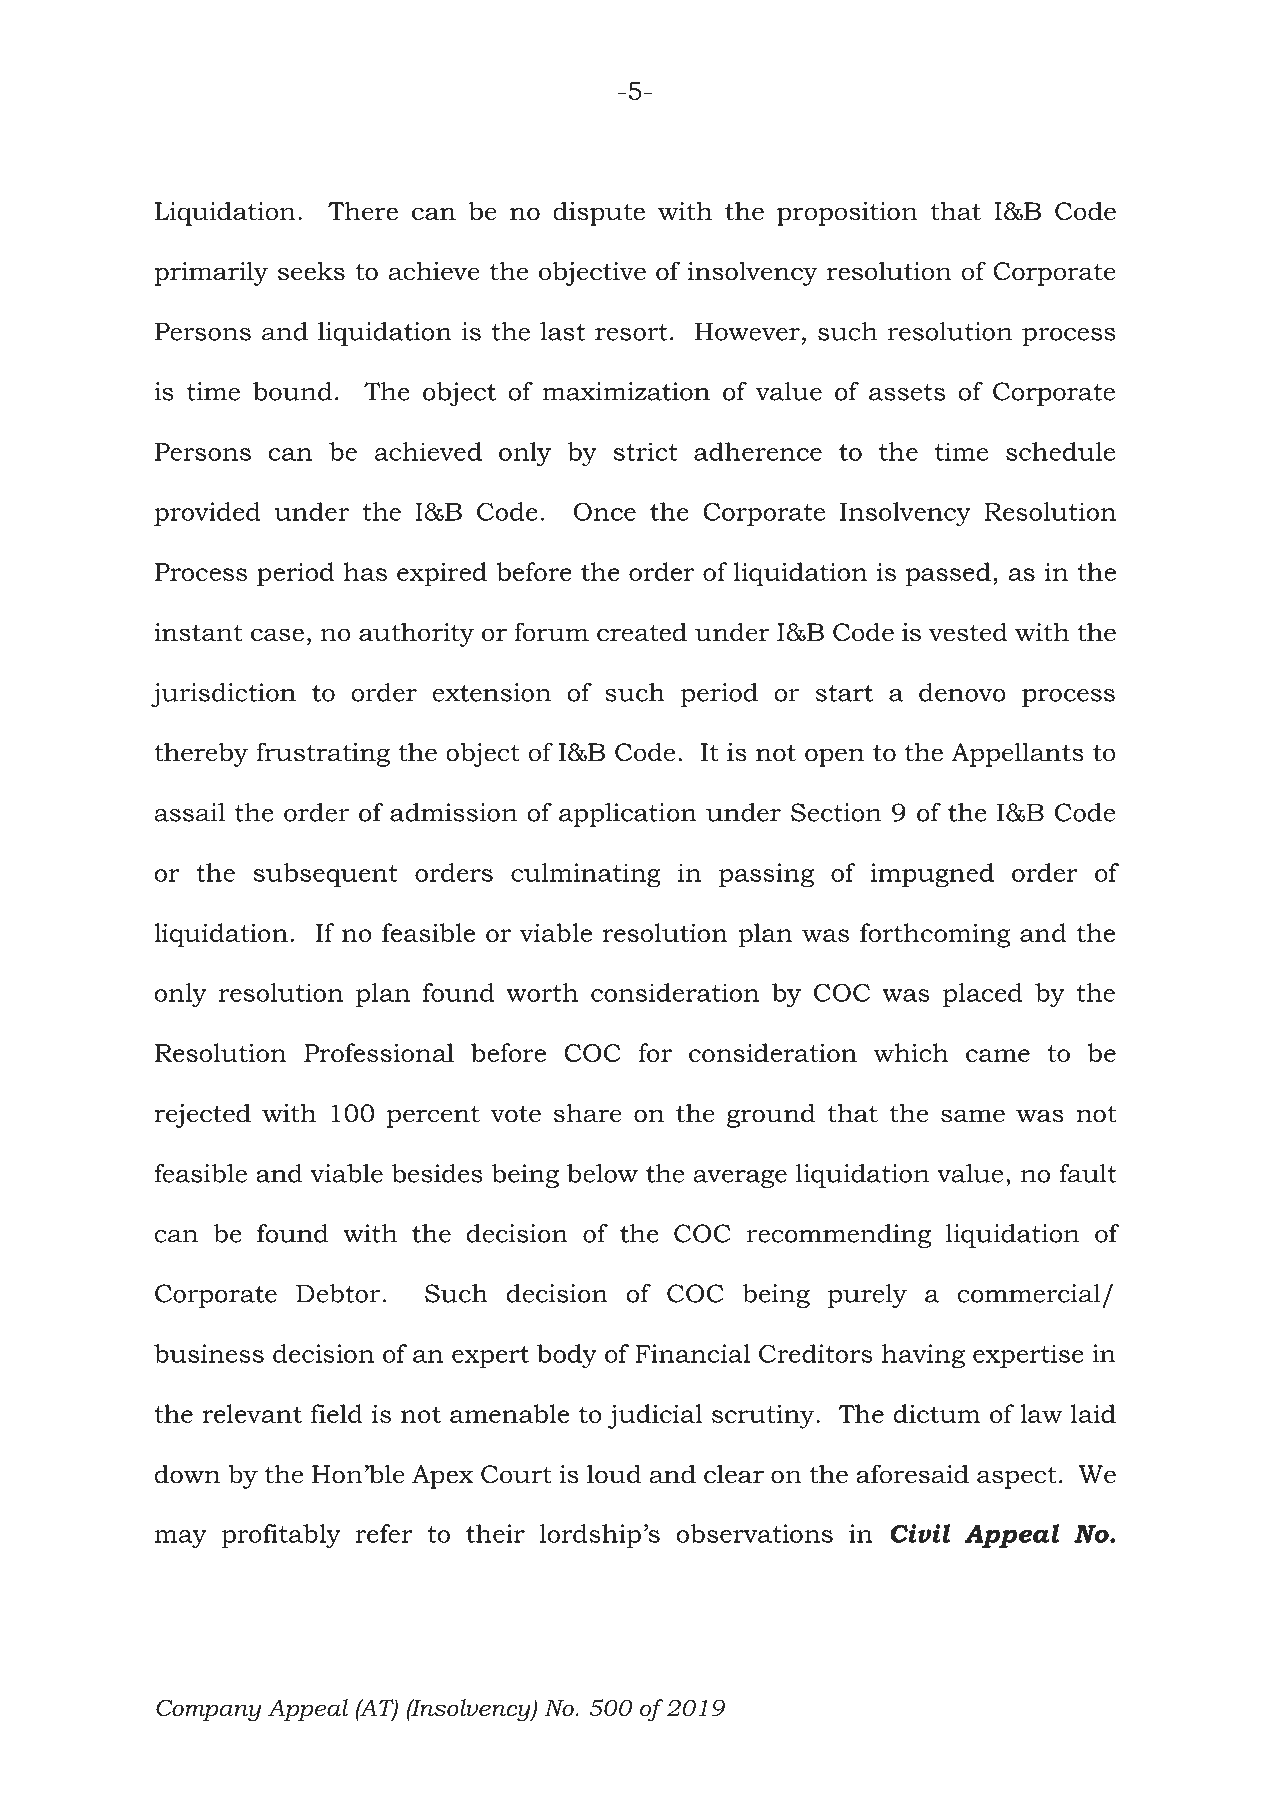 The width and height of the image is (1270, 1797). What do you see at coordinates (932, 875) in the image?
I see `impugned` at bounding box center [932, 875].
